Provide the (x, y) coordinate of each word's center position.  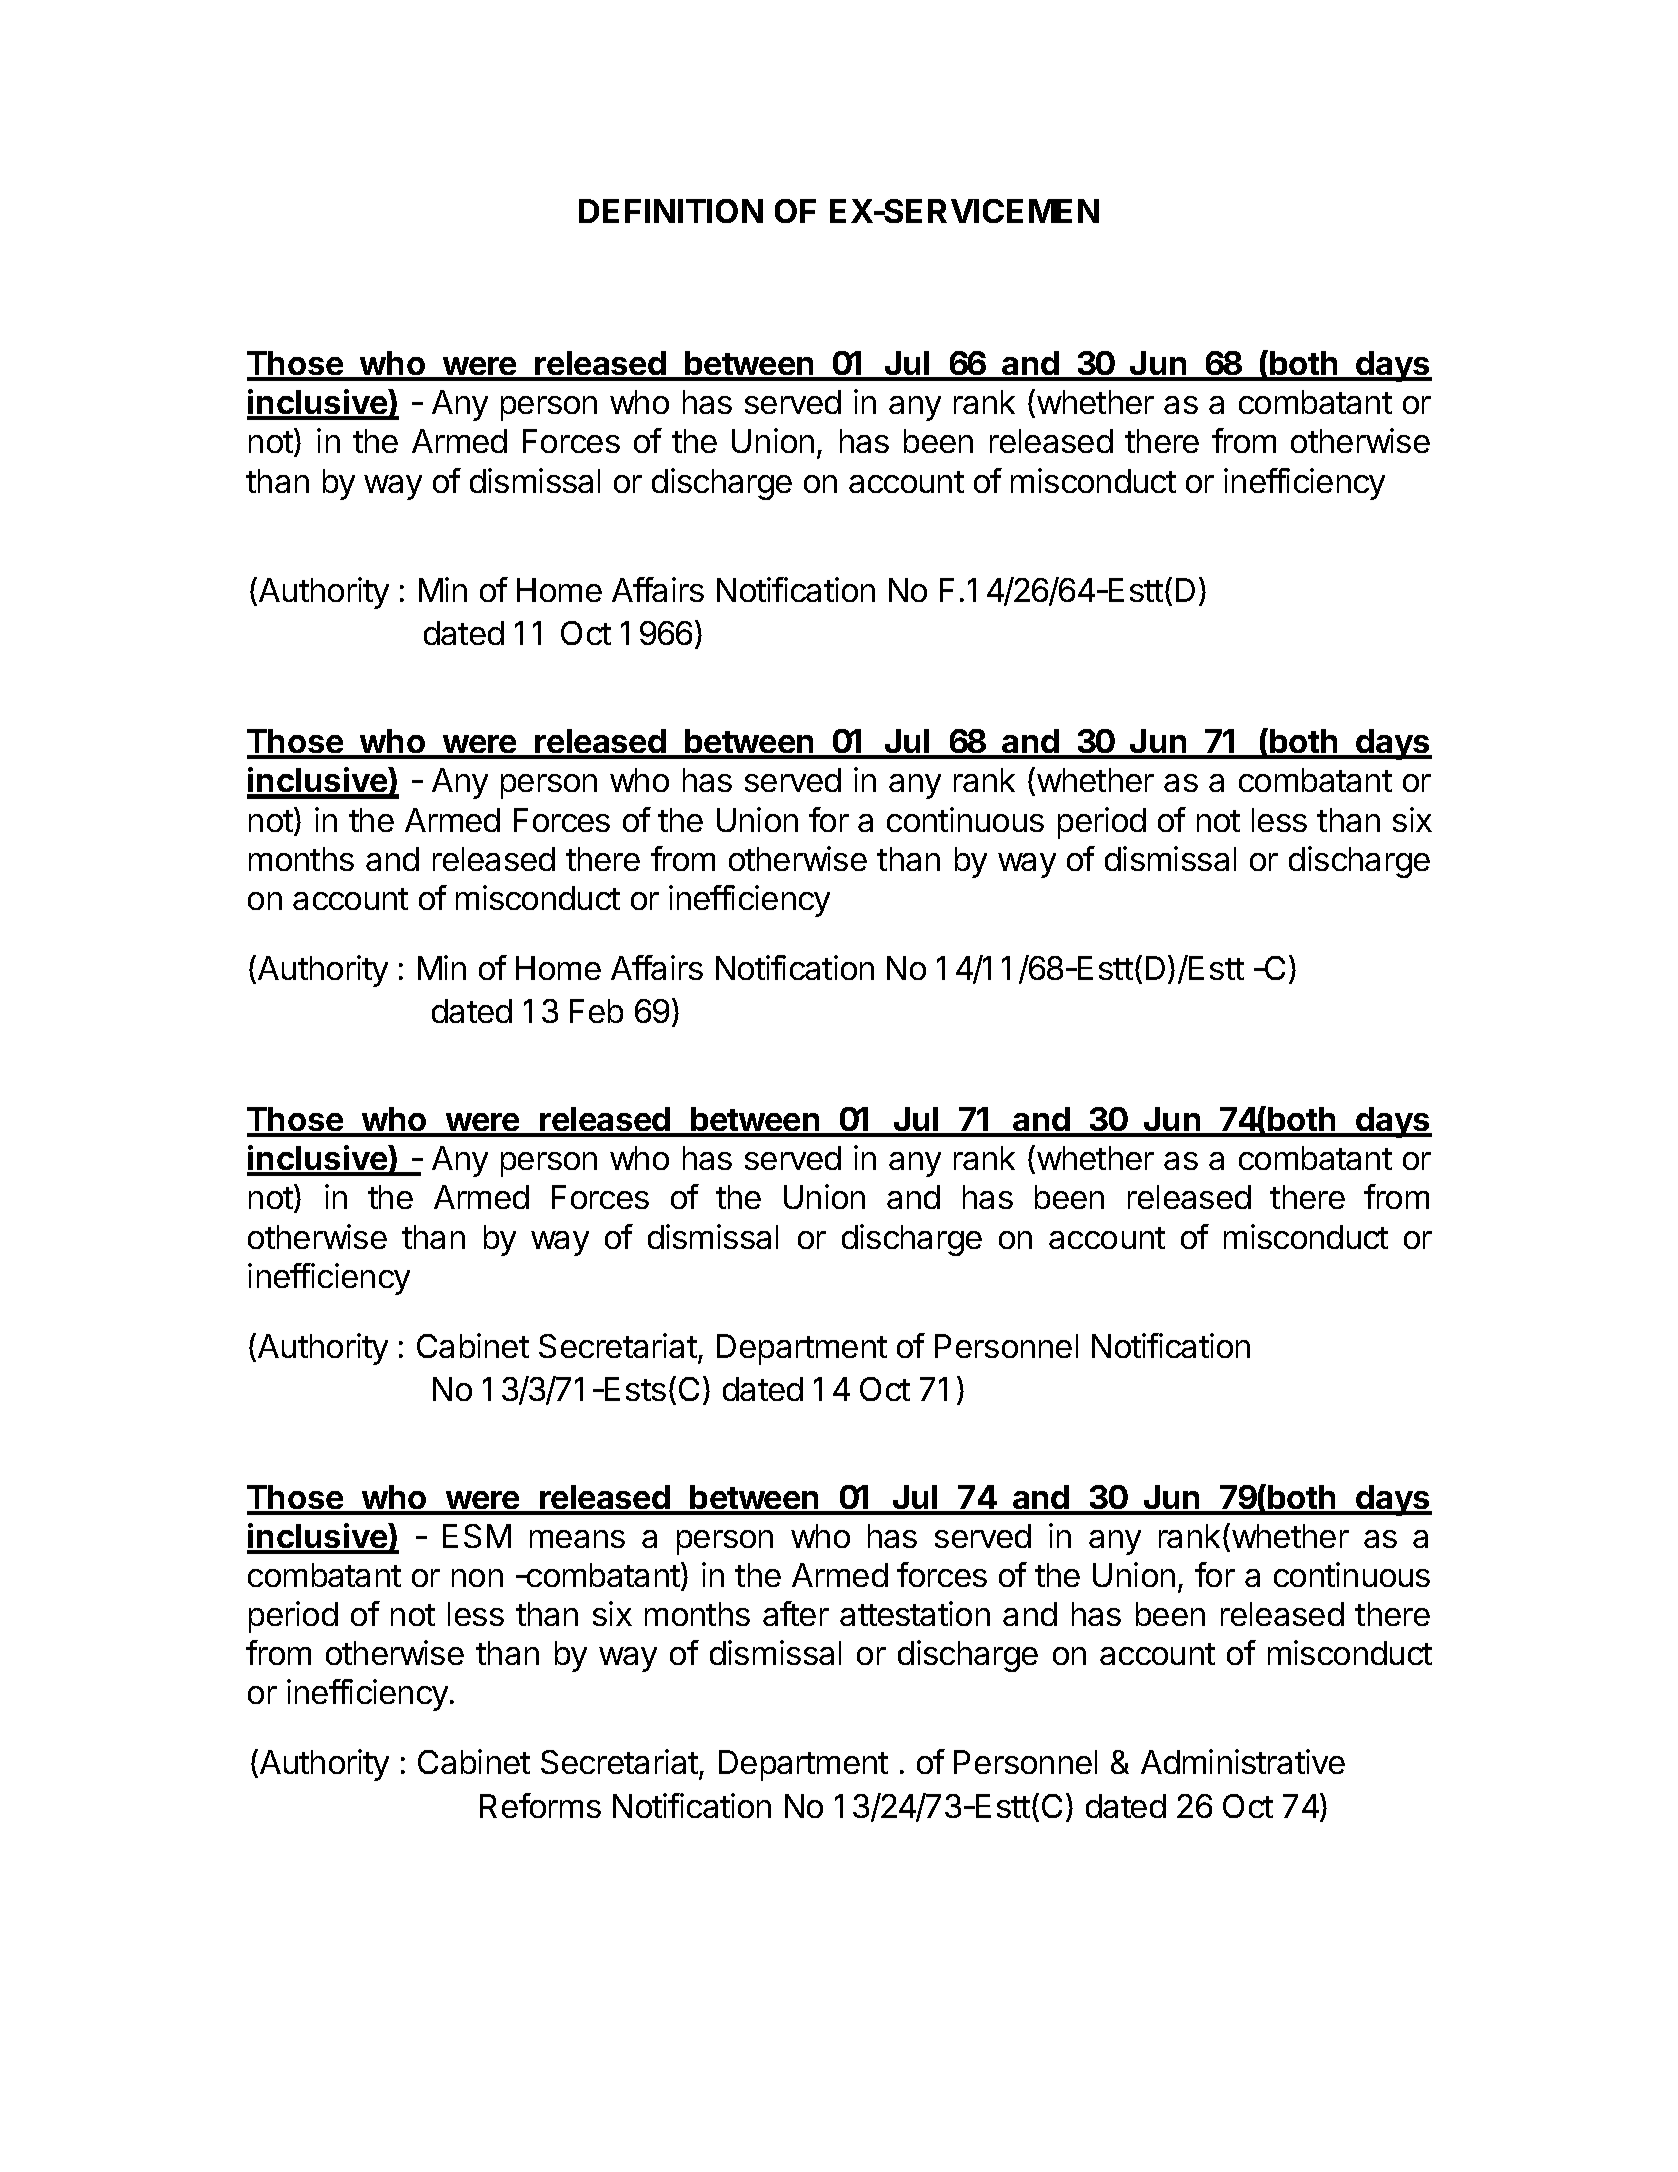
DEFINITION (671, 211)
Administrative (1243, 1761)
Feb (596, 1011)
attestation (915, 1613)
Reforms (540, 1805)
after (796, 1613)
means (577, 1539)
